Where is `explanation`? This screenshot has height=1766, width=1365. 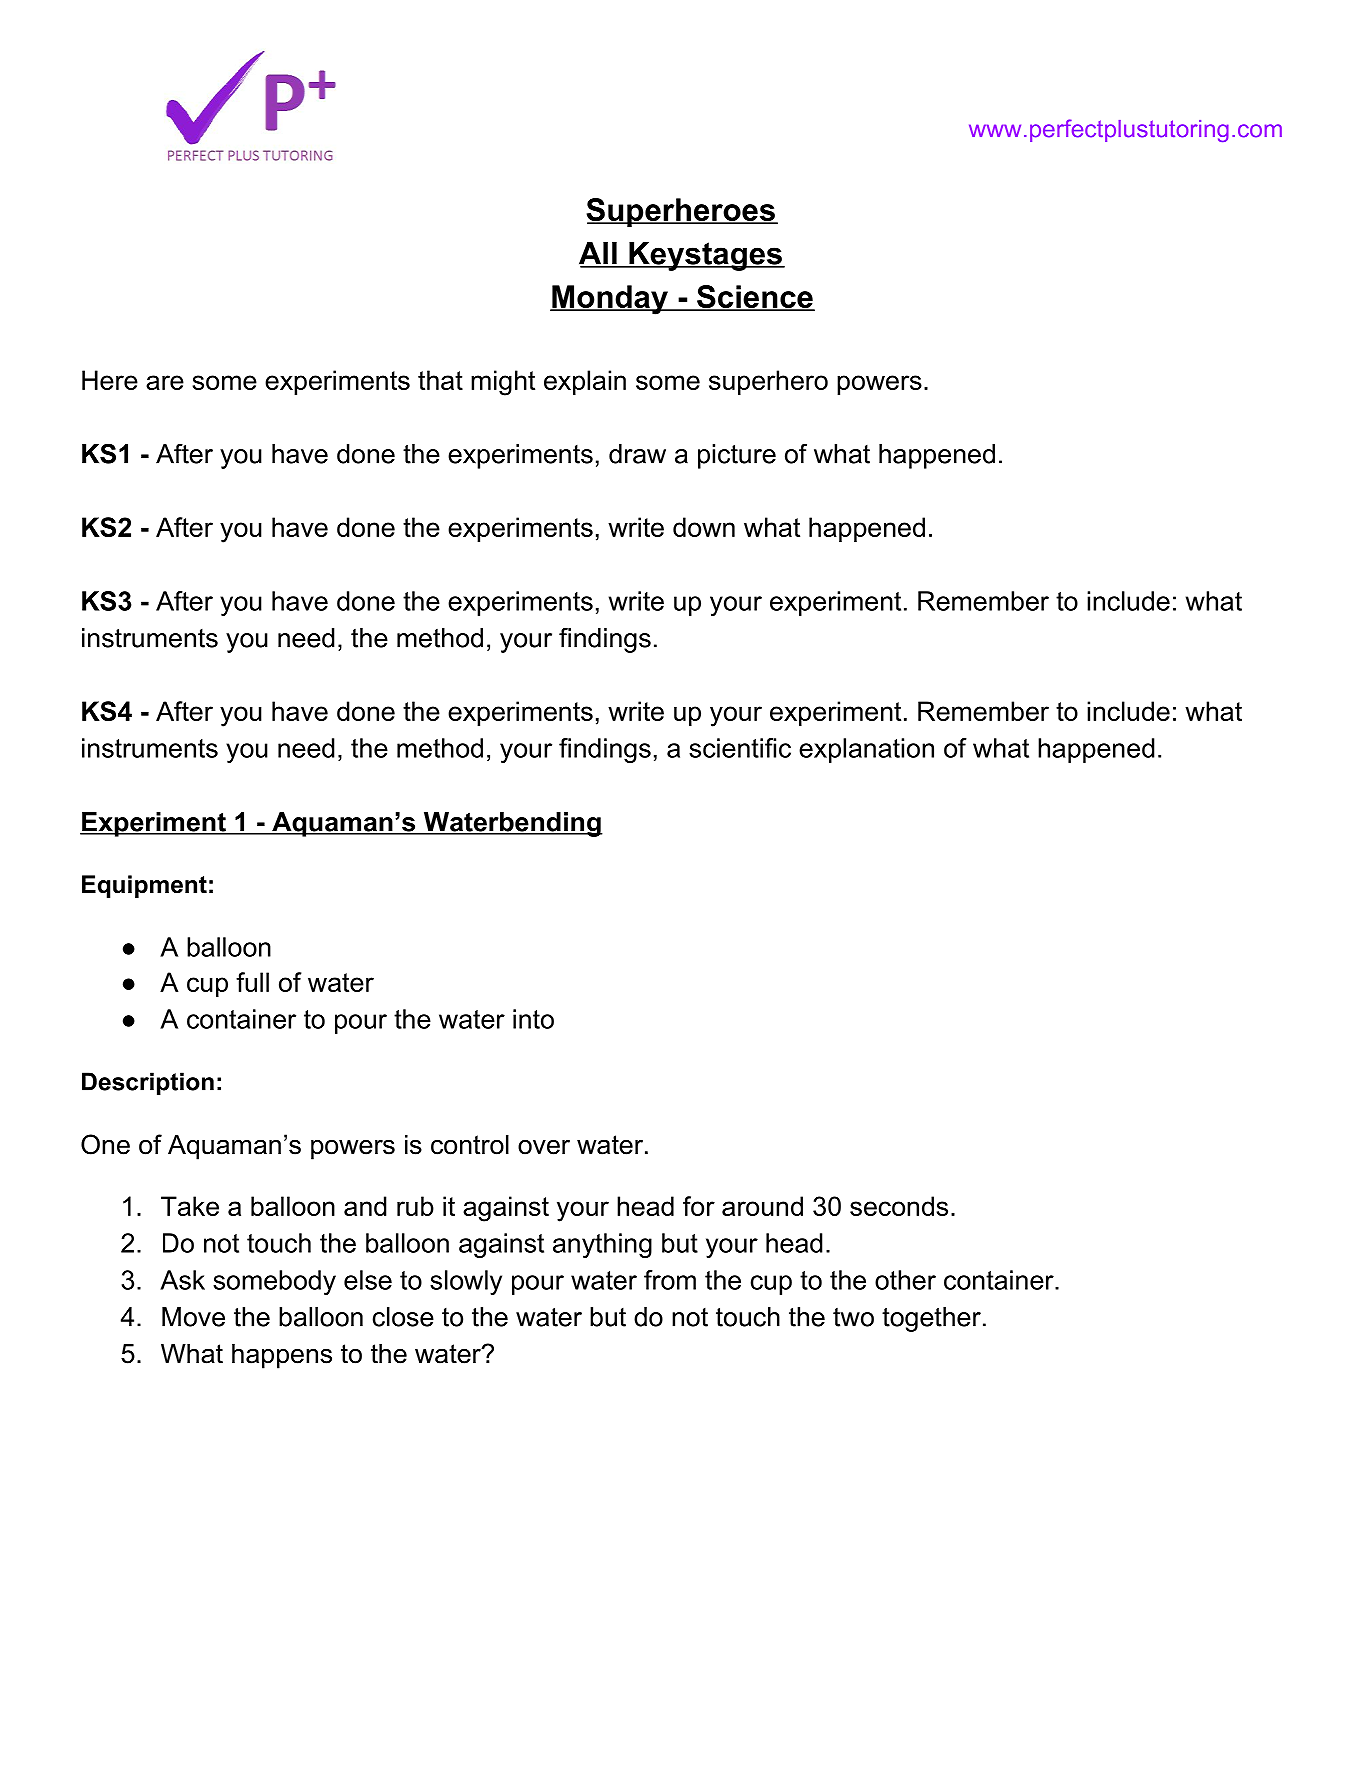
explanation is located at coordinates (866, 750).
